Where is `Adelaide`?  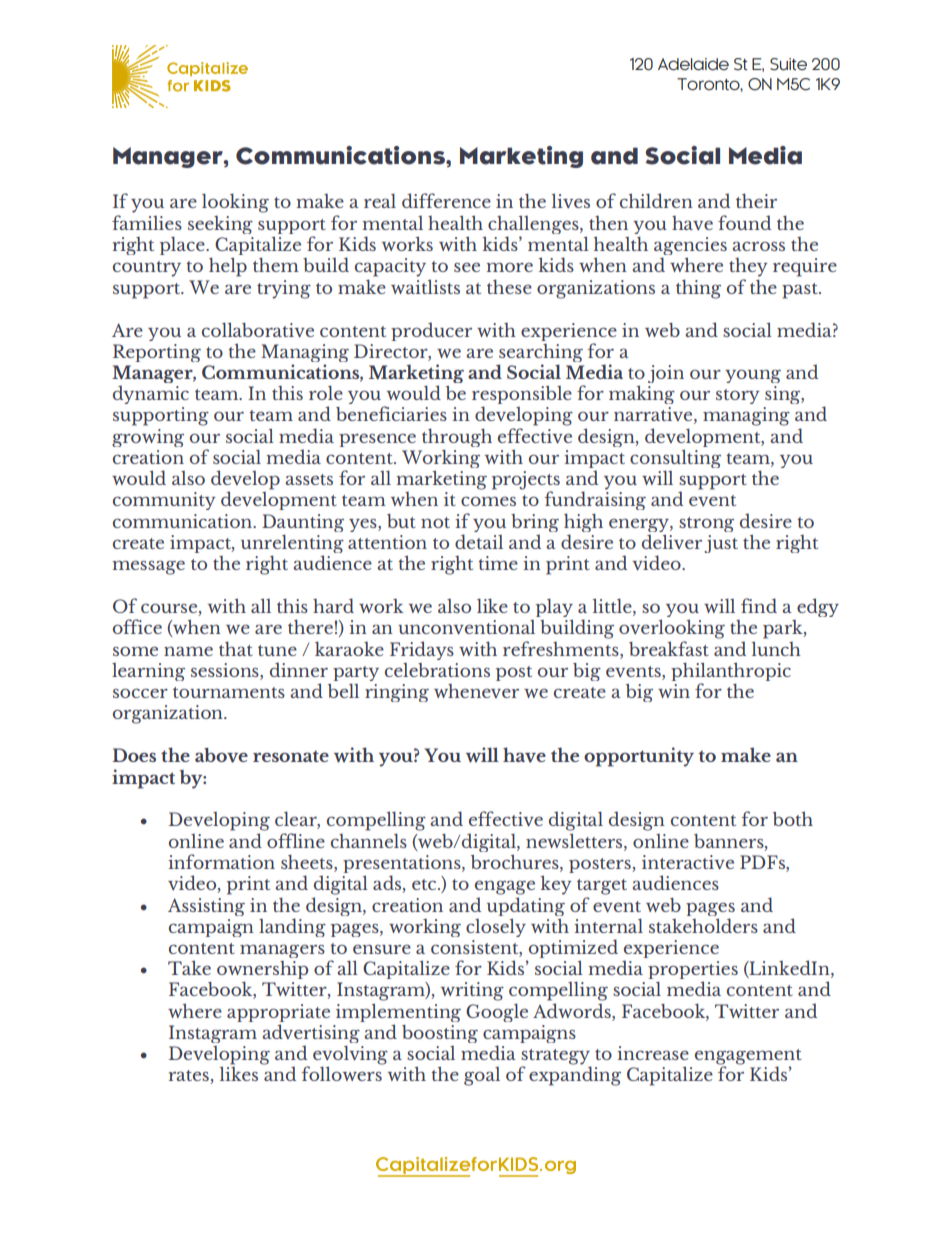
Adelaide is located at coordinates (693, 64).
